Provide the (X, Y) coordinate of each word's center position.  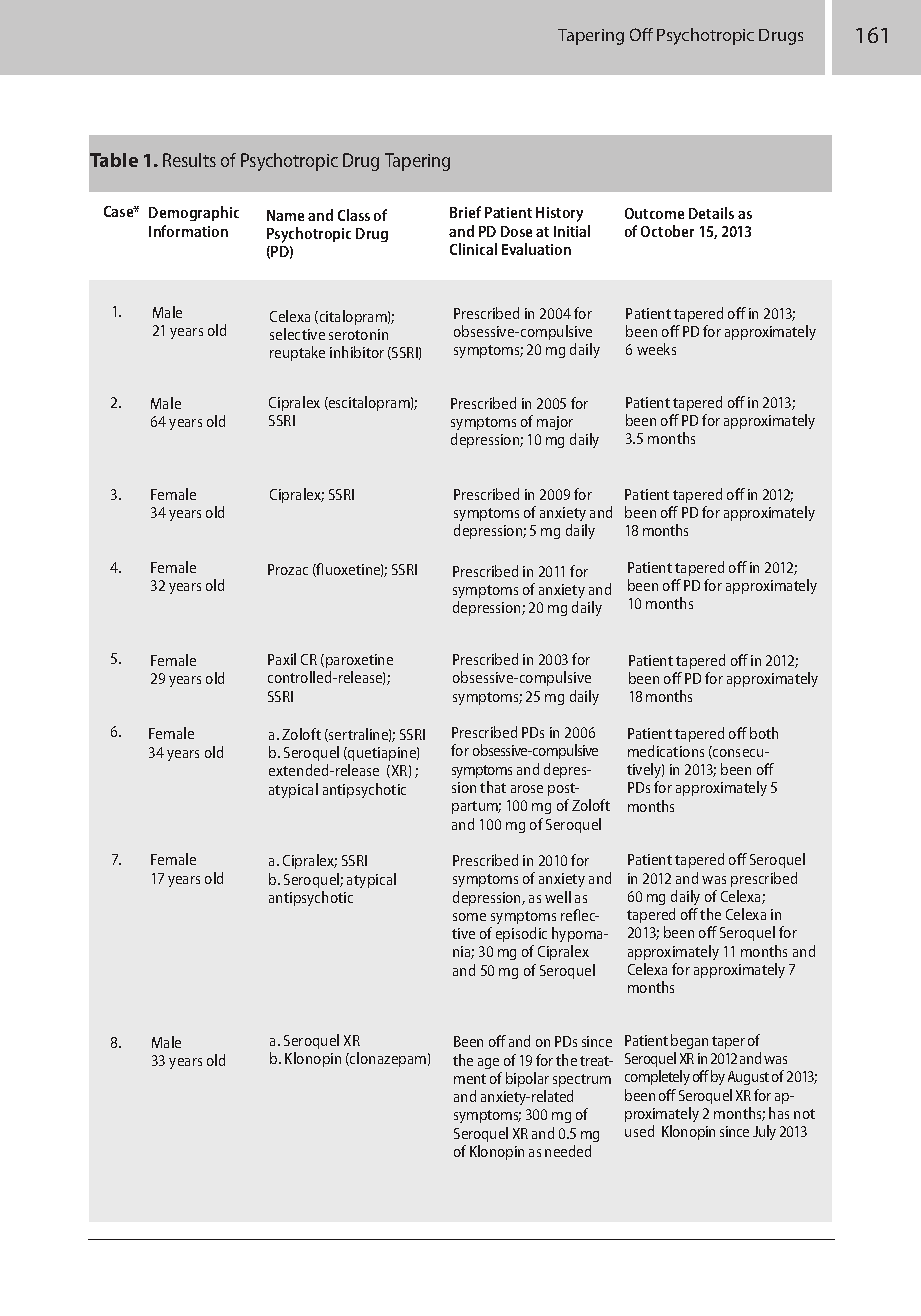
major (555, 423)
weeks (656, 349)
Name (285, 215)
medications (666, 751)
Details (711, 213)
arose (527, 789)
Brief (465, 212)
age (488, 1063)
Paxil (282, 659)
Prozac (288, 569)
